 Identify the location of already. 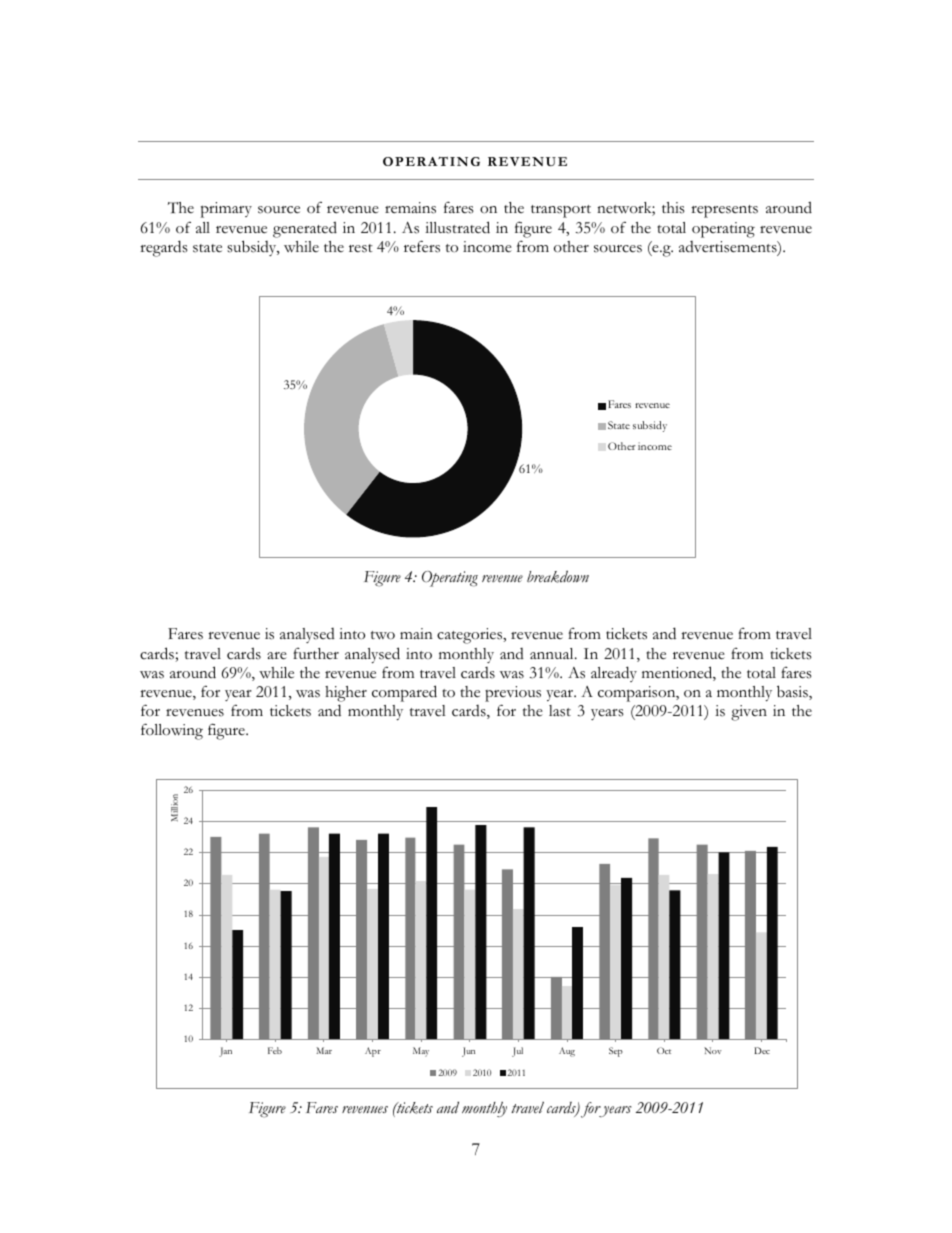
(614, 674).
